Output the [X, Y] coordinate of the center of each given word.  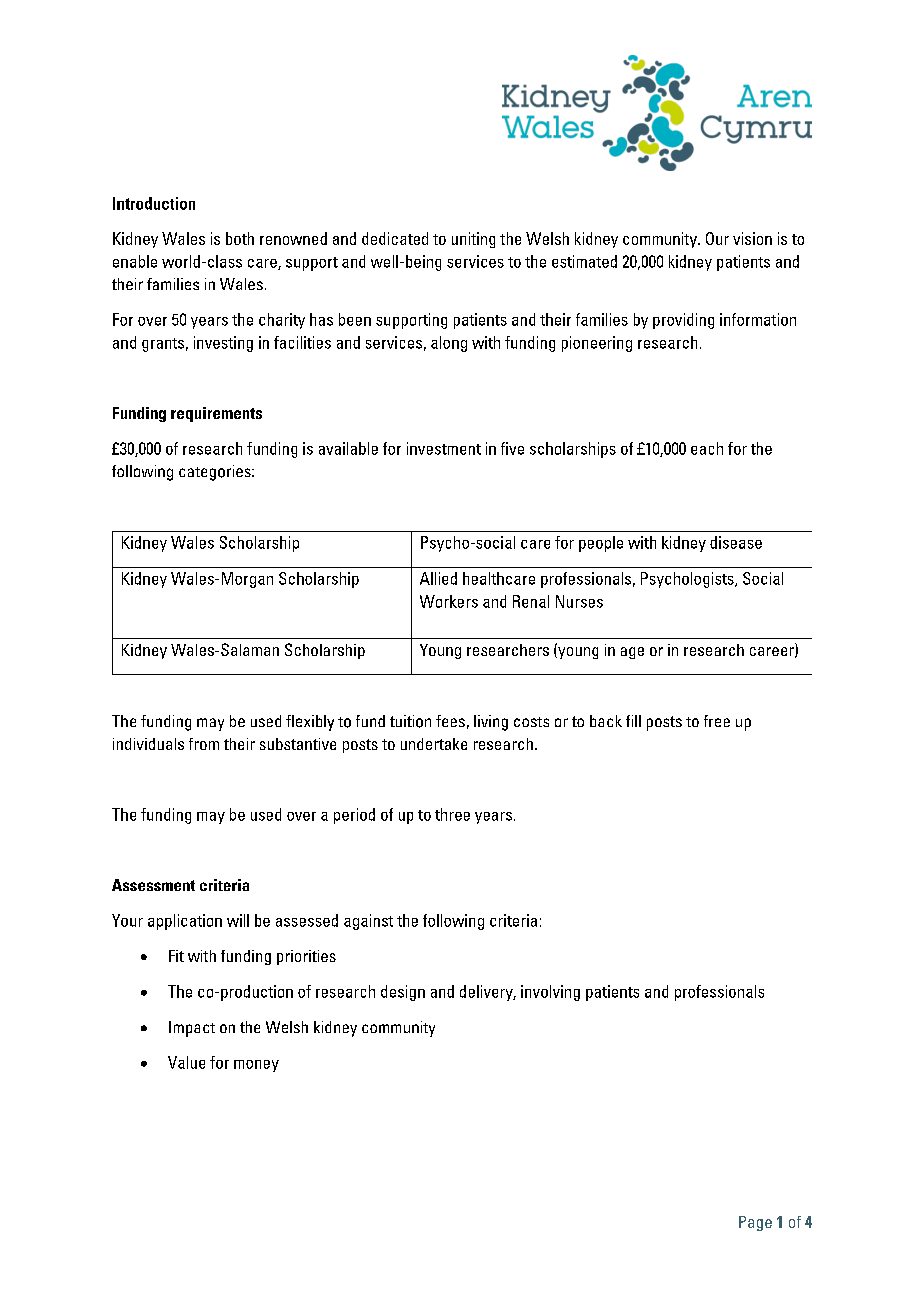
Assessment [153, 885]
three [452, 814]
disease [736, 542]
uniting [473, 240]
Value [186, 1062]
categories [216, 473]
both [240, 238]
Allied [438, 578]
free [717, 721]
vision [752, 238]
